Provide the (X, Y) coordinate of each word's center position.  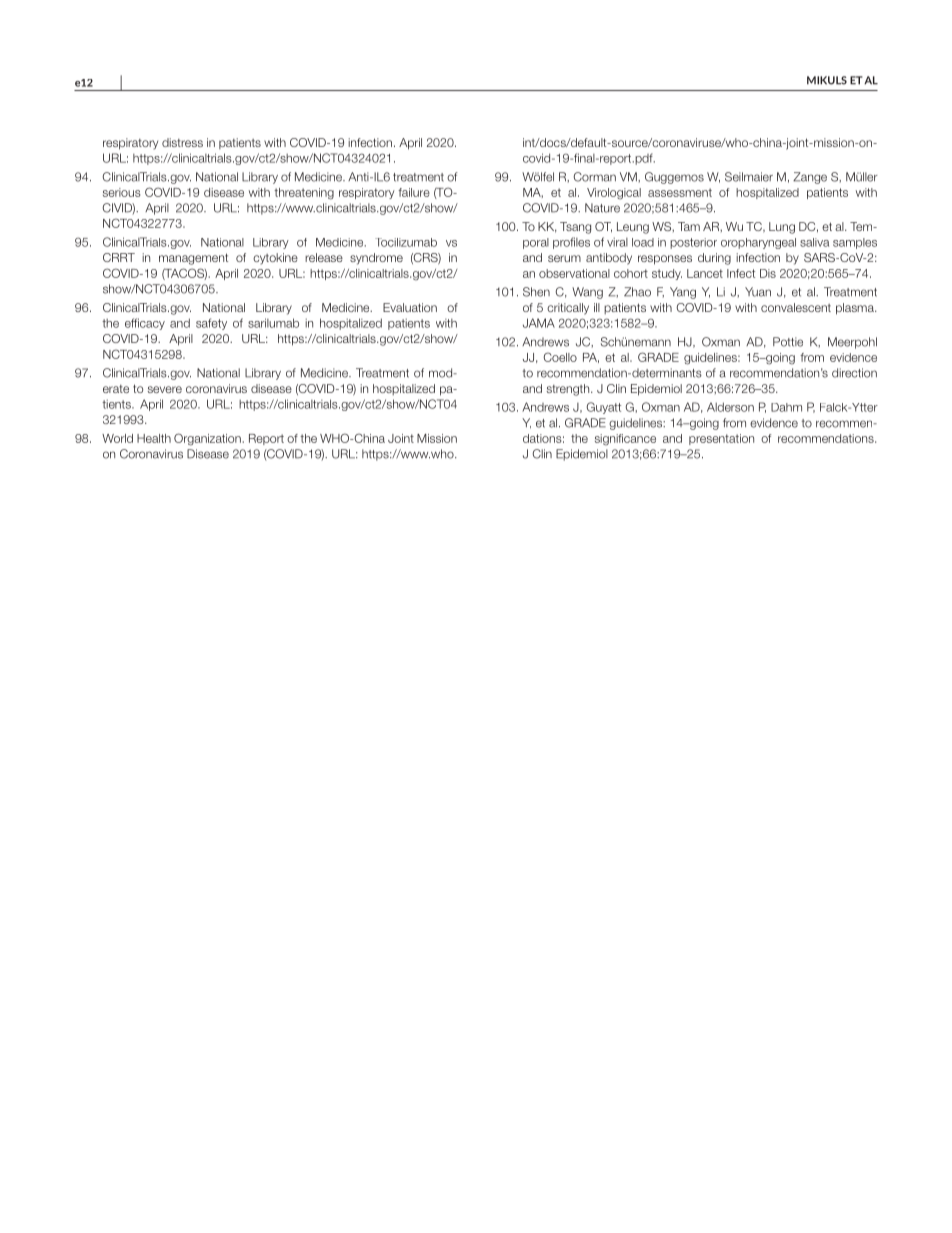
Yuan (758, 292)
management (193, 259)
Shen (536, 292)
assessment (680, 192)
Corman (594, 177)
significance (625, 440)
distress (182, 142)
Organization (208, 439)
